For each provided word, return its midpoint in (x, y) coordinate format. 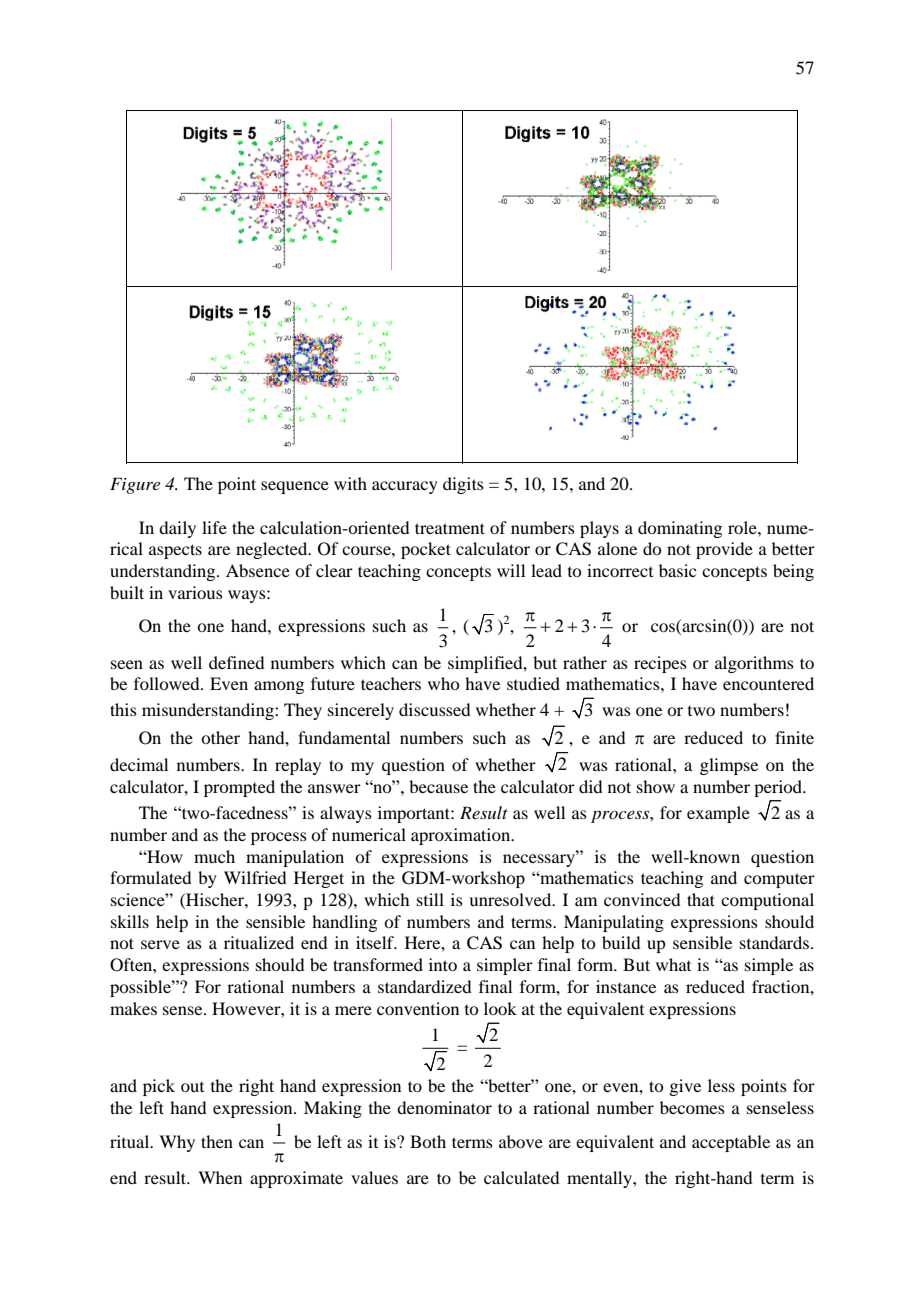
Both (428, 1141)
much (214, 856)
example (718, 814)
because (438, 786)
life (214, 527)
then (217, 1141)
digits (463, 485)
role (743, 527)
